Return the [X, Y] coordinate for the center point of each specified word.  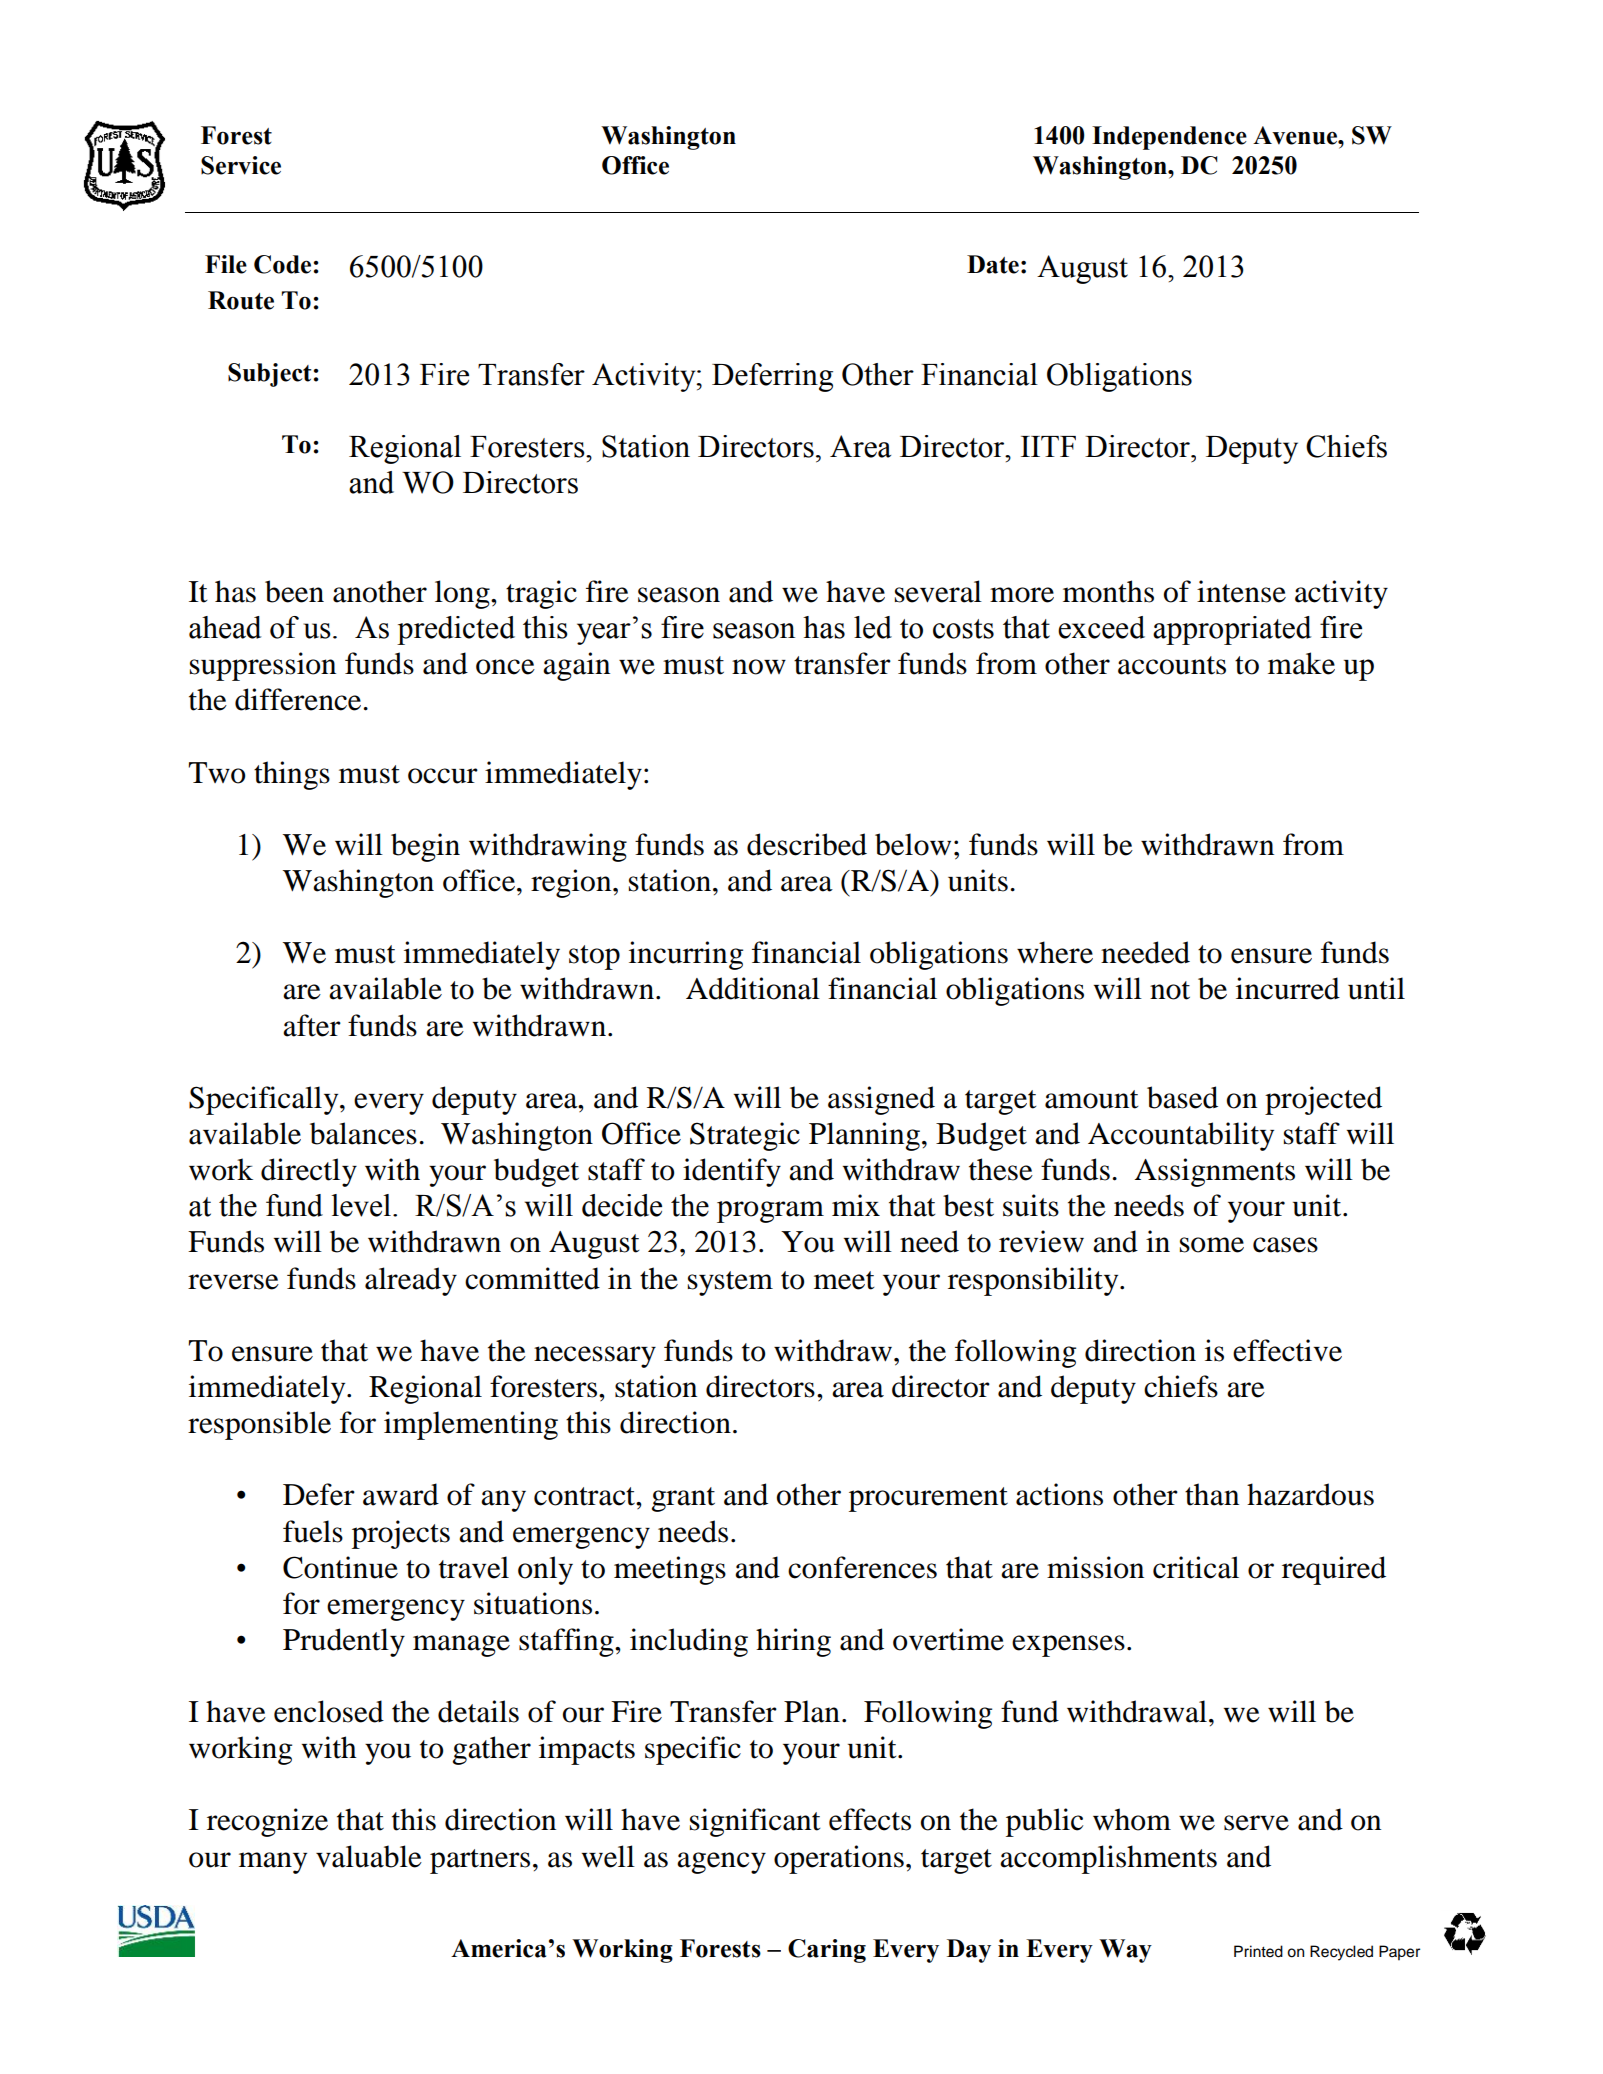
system [730, 1283]
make [1301, 663]
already [411, 1281]
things [292, 775]
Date [993, 264]
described [807, 844]
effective [1287, 1350]
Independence [1169, 138]
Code [282, 264]
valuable [369, 1856]
